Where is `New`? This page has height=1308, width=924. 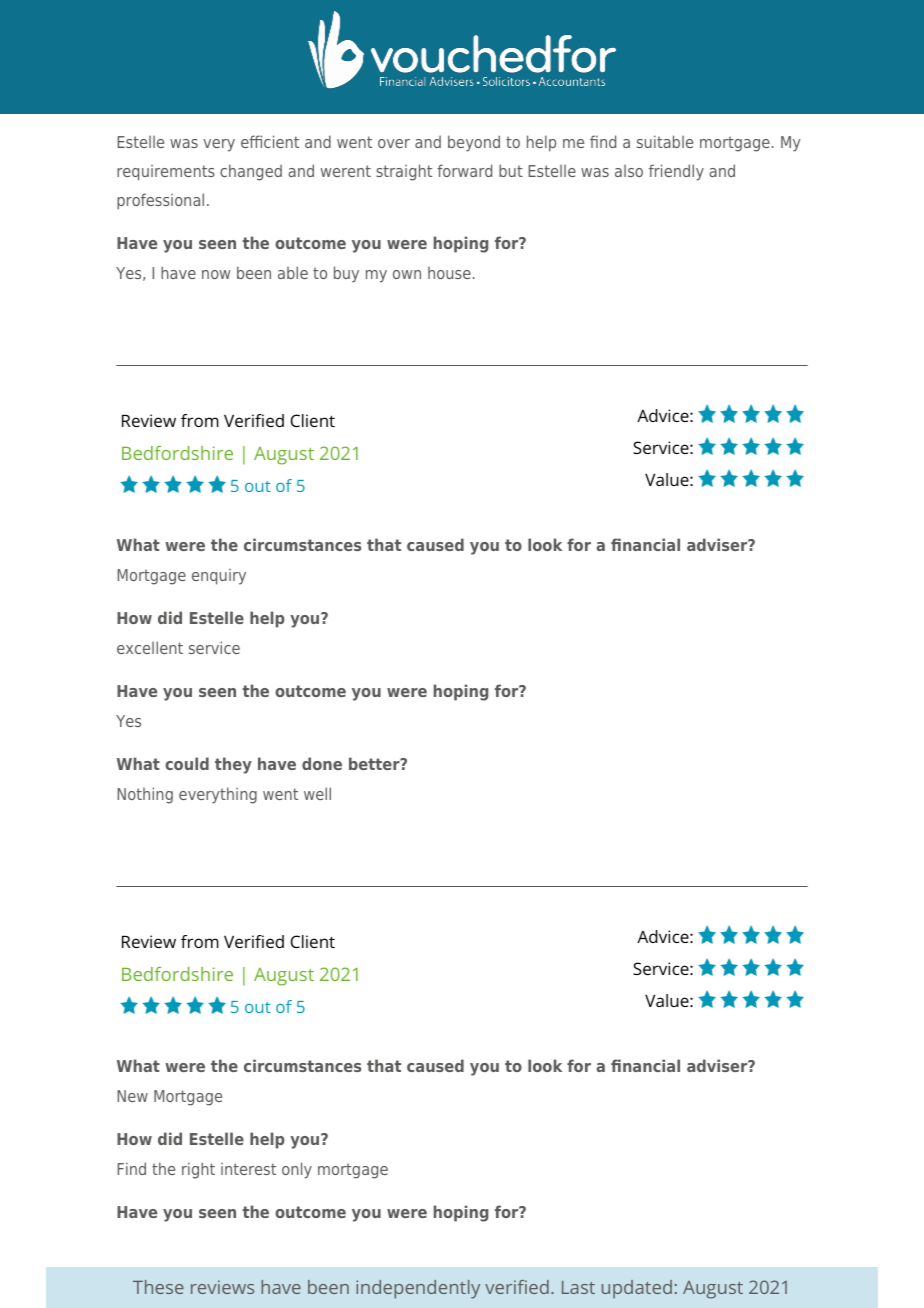
New is located at coordinates (132, 1096).
